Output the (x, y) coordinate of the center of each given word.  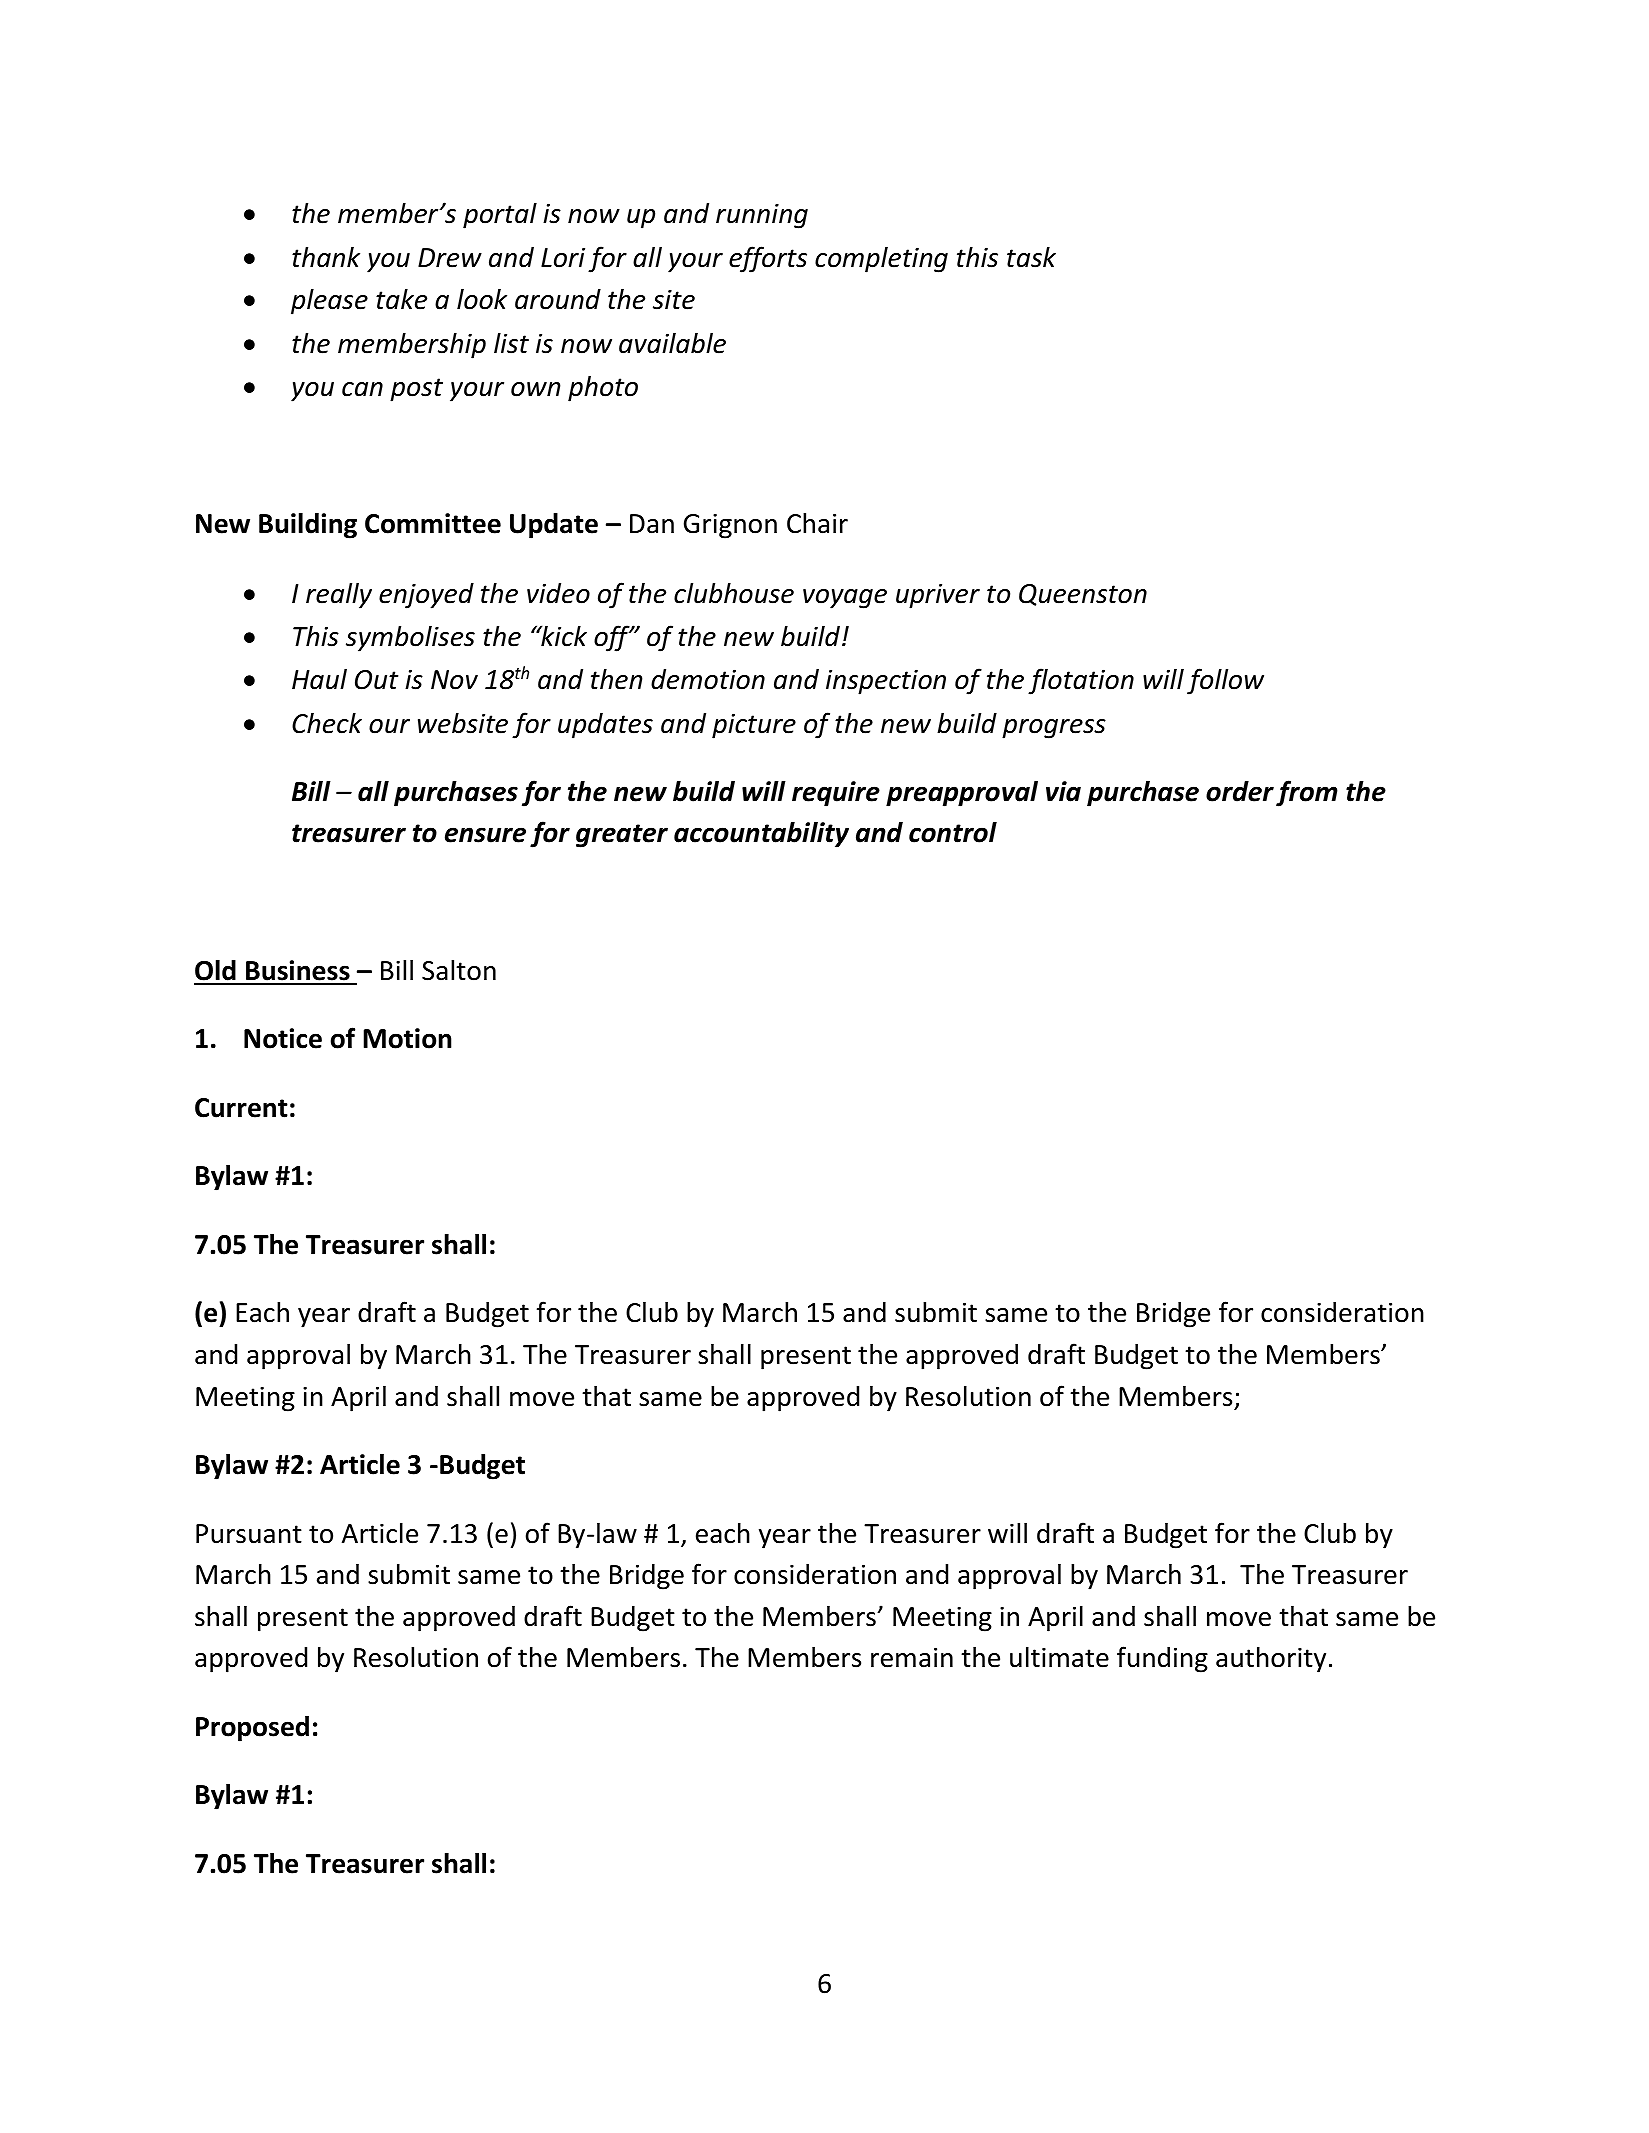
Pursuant (249, 1534)
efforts (768, 259)
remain (912, 1657)
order (1240, 791)
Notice (283, 1038)
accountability (761, 835)
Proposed (252, 1729)
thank (326, 257)
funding (1162, 1659)
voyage (845, 599)
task (1031, 257)
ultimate (1059, 1657)
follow (1225, 681)
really (339, 595)
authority (1271, 1659)
